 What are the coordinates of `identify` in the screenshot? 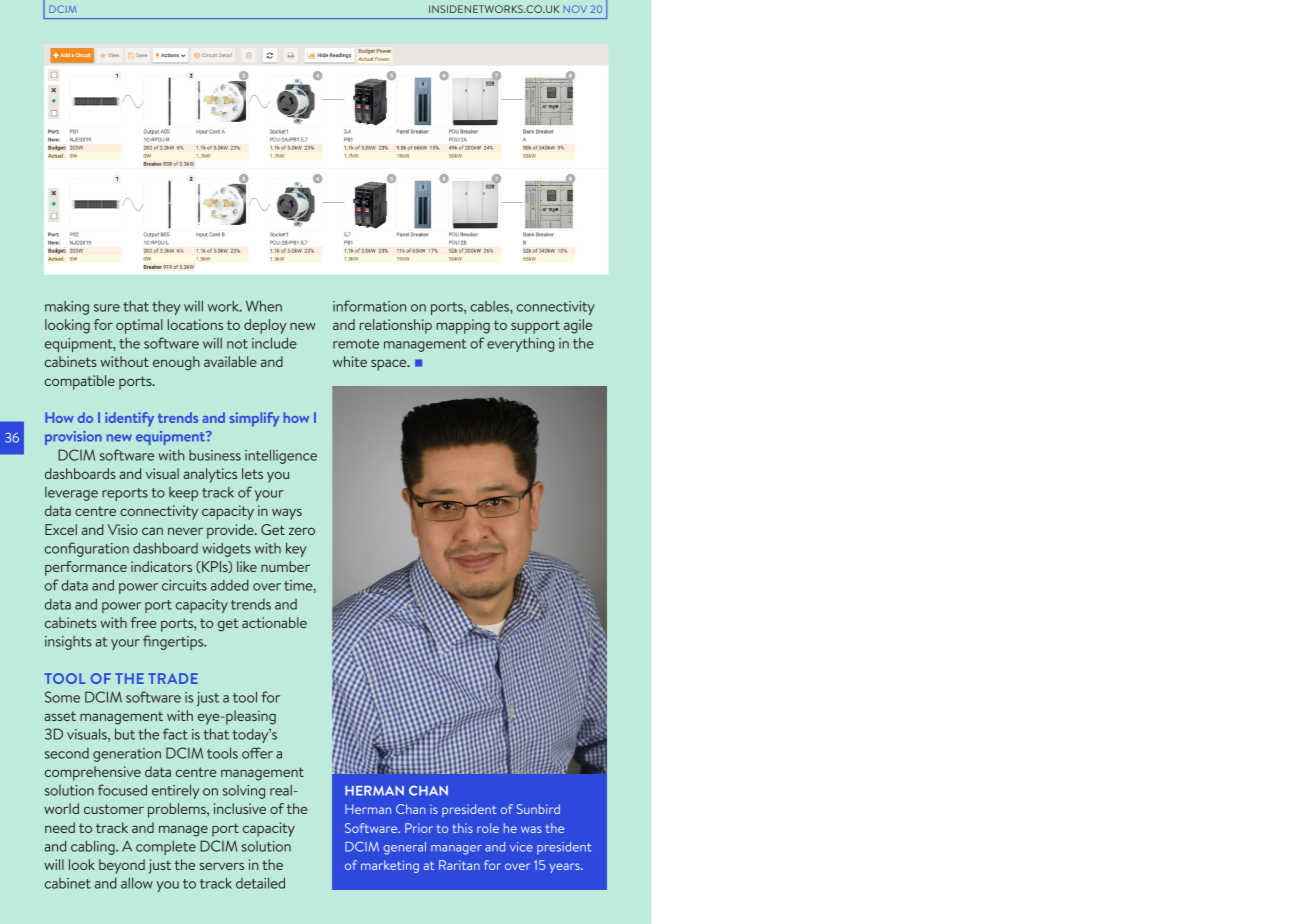 It's located at (129, 419).
